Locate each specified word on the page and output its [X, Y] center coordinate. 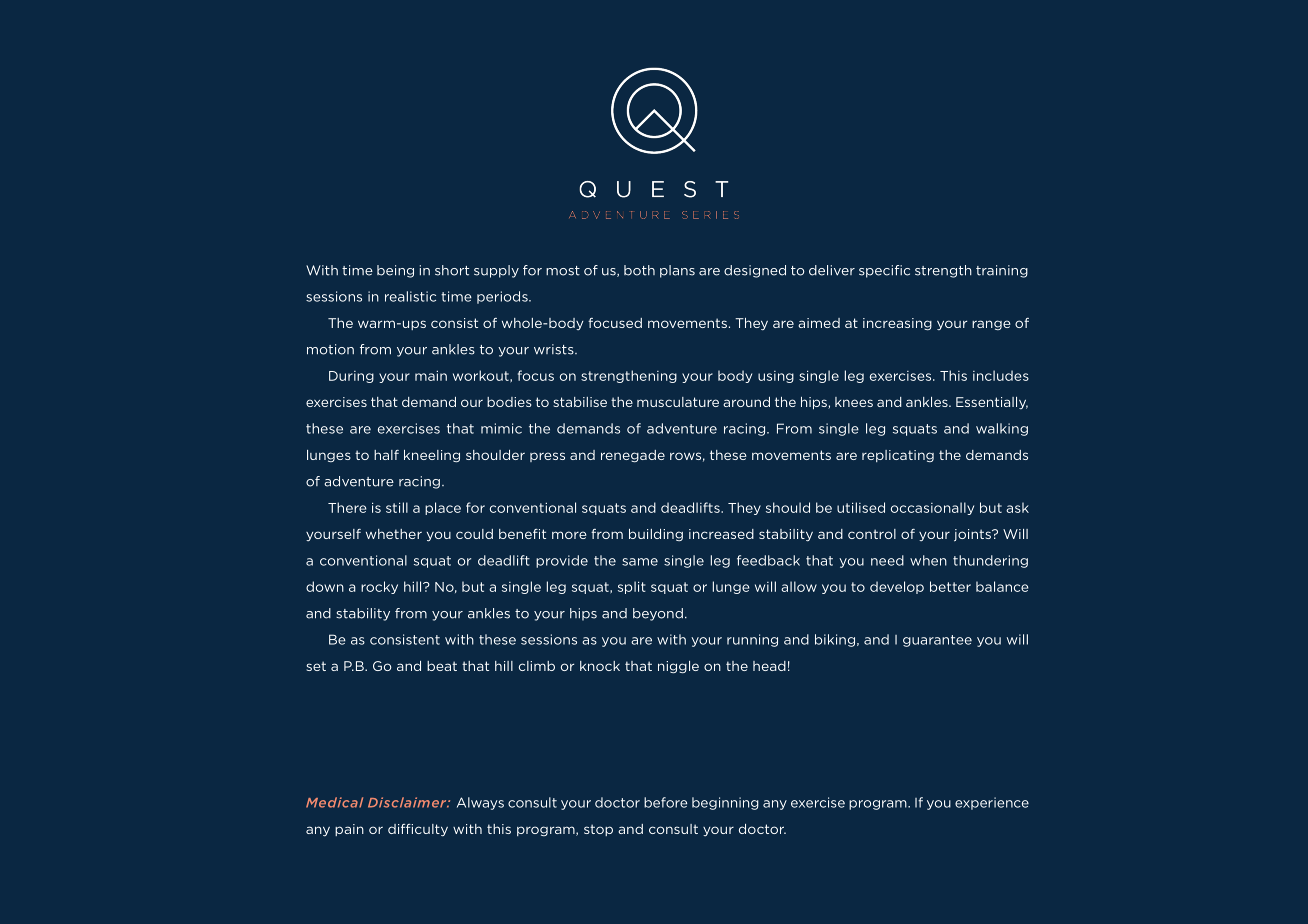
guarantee [937, 641]
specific [884, 271]
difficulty [418, 830]
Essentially [992, 403]
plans [677, 271]
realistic [410, 296]
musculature [678, 402]
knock [600, 666]
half [386, 455]
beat [442, 666]
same [640, 562]
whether [394, 534]
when [928, 560]
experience [992, 803]
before [665, 802]
